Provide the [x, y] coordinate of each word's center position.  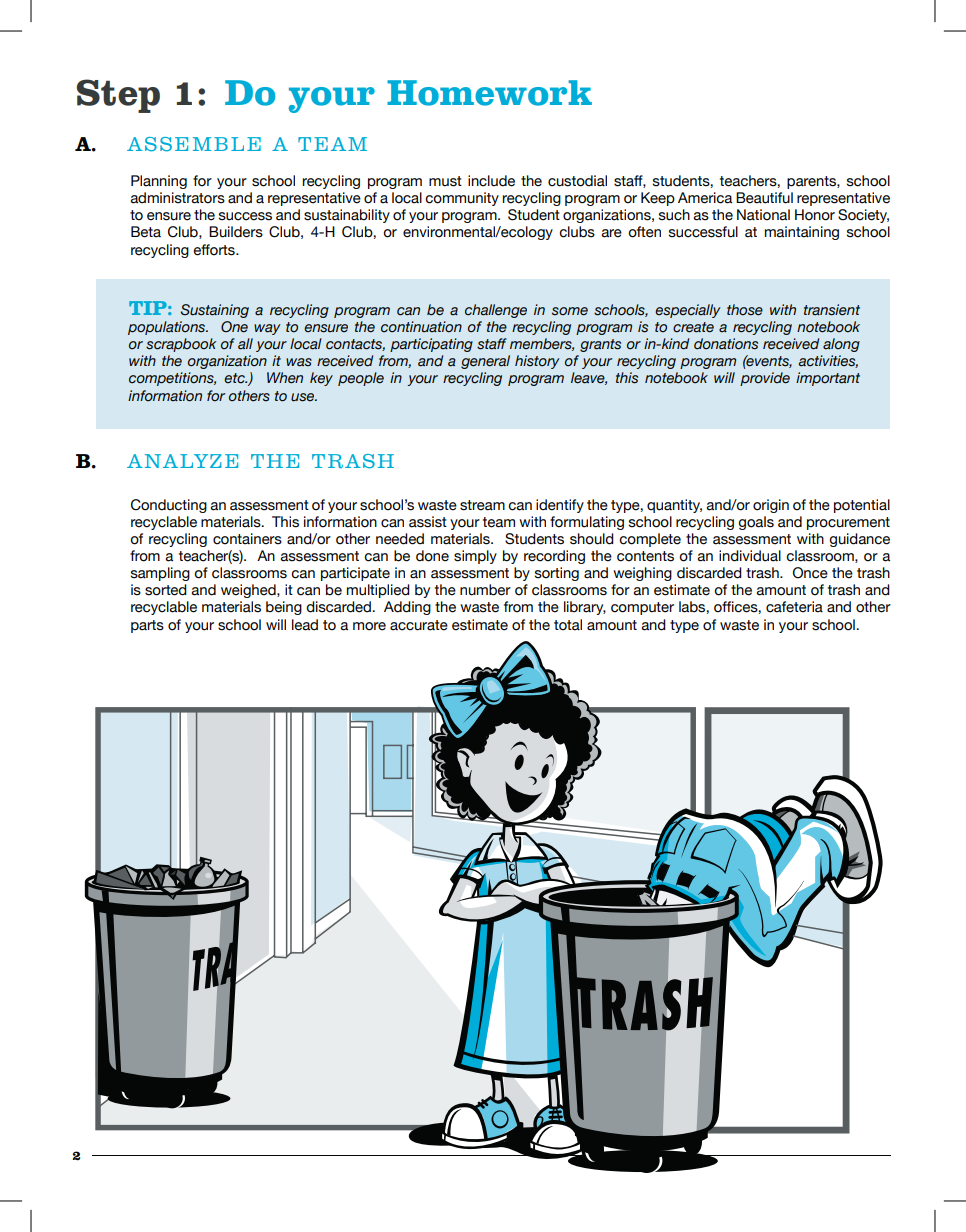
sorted [166, 590]
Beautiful [764, 198]
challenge [496, 311]
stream [482, 505]
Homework [489, 93]
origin [771, 506]
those [745, 310]
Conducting [169, 506]
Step [118, 96]
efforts [215, 250]
